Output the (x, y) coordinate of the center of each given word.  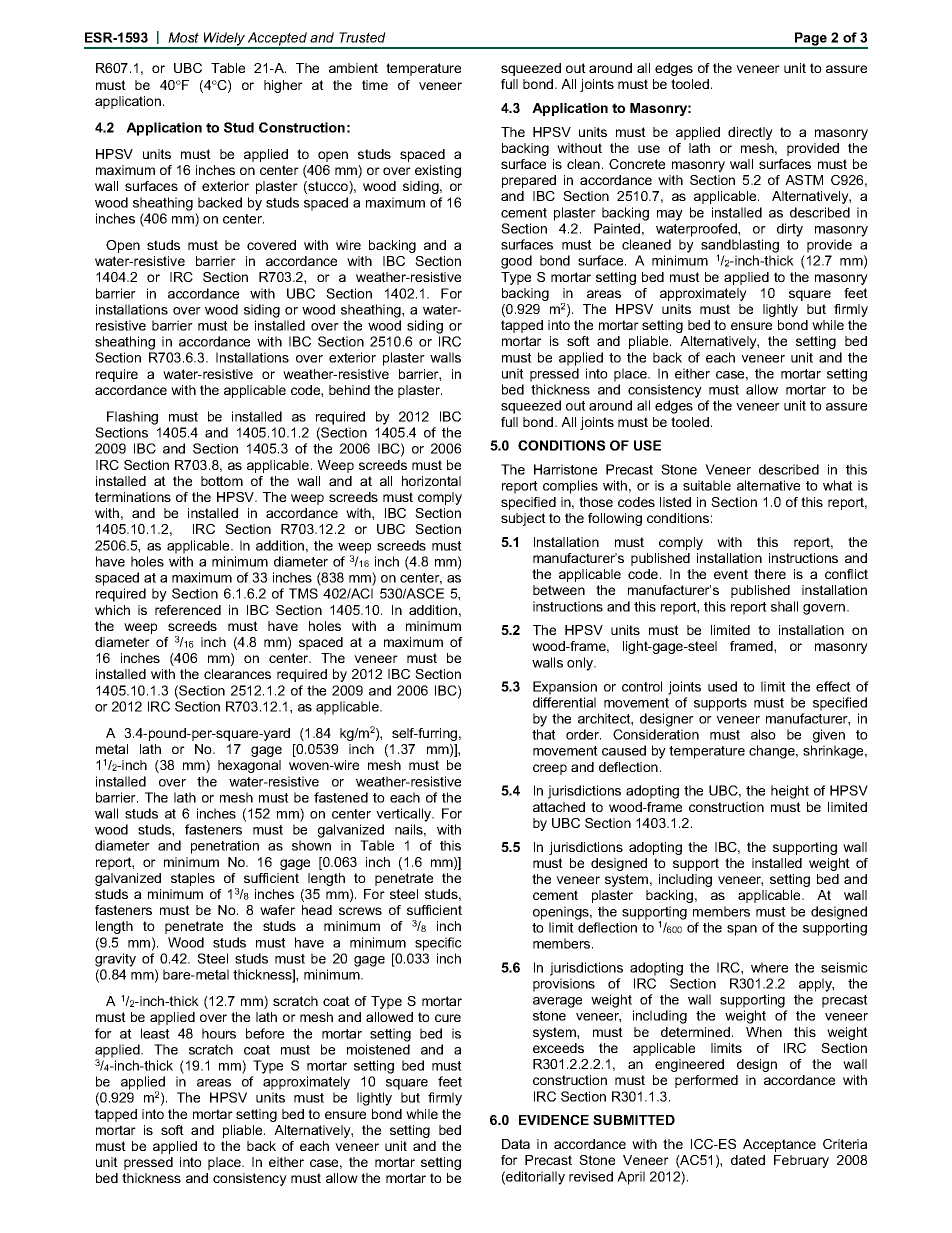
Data (516, 1144)
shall (784, 606)
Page (811, 40)
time (375, 85)
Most (183, 37)
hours (219, 1033)
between (559, 590)
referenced (188, 610)
